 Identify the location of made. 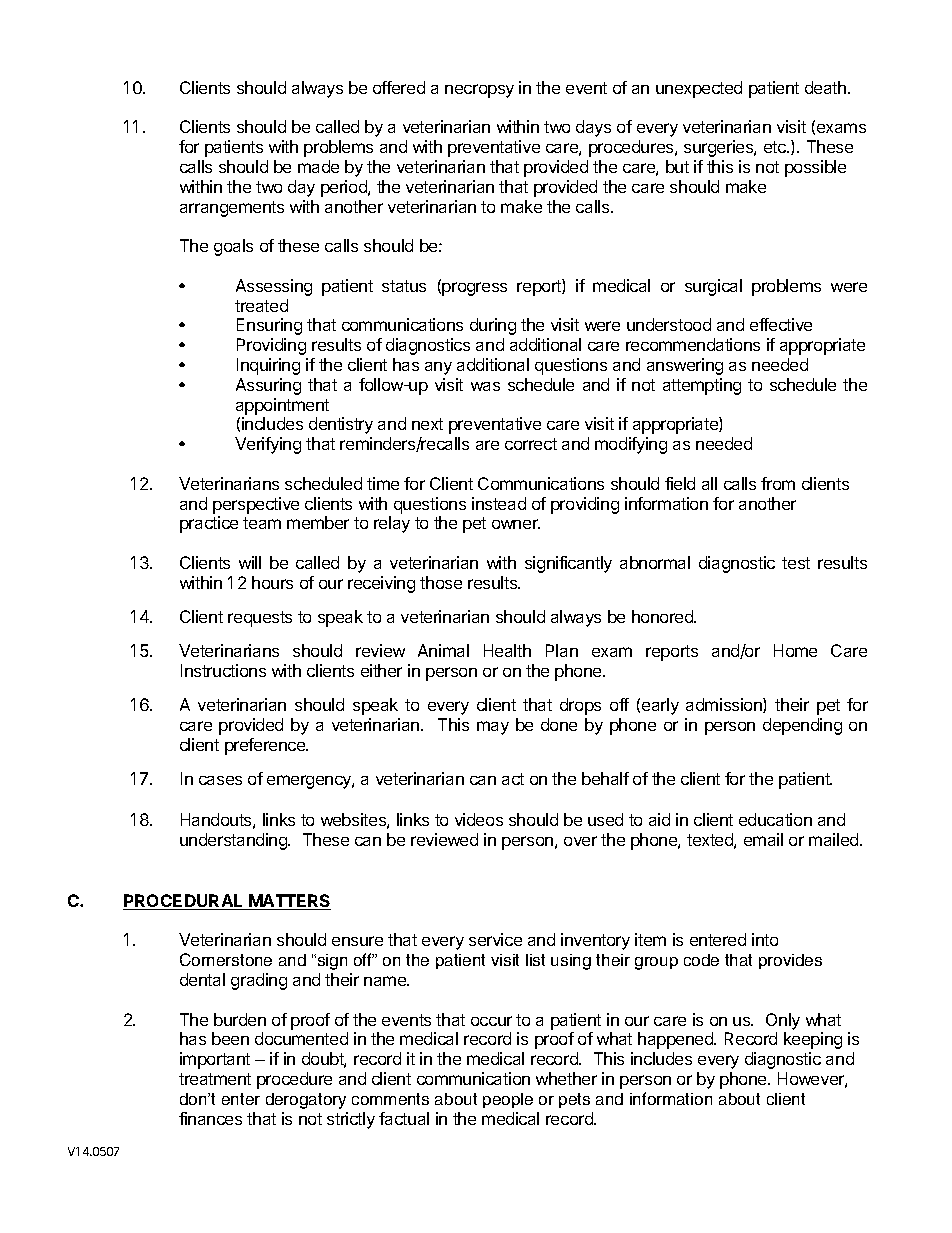
(318, 166).
